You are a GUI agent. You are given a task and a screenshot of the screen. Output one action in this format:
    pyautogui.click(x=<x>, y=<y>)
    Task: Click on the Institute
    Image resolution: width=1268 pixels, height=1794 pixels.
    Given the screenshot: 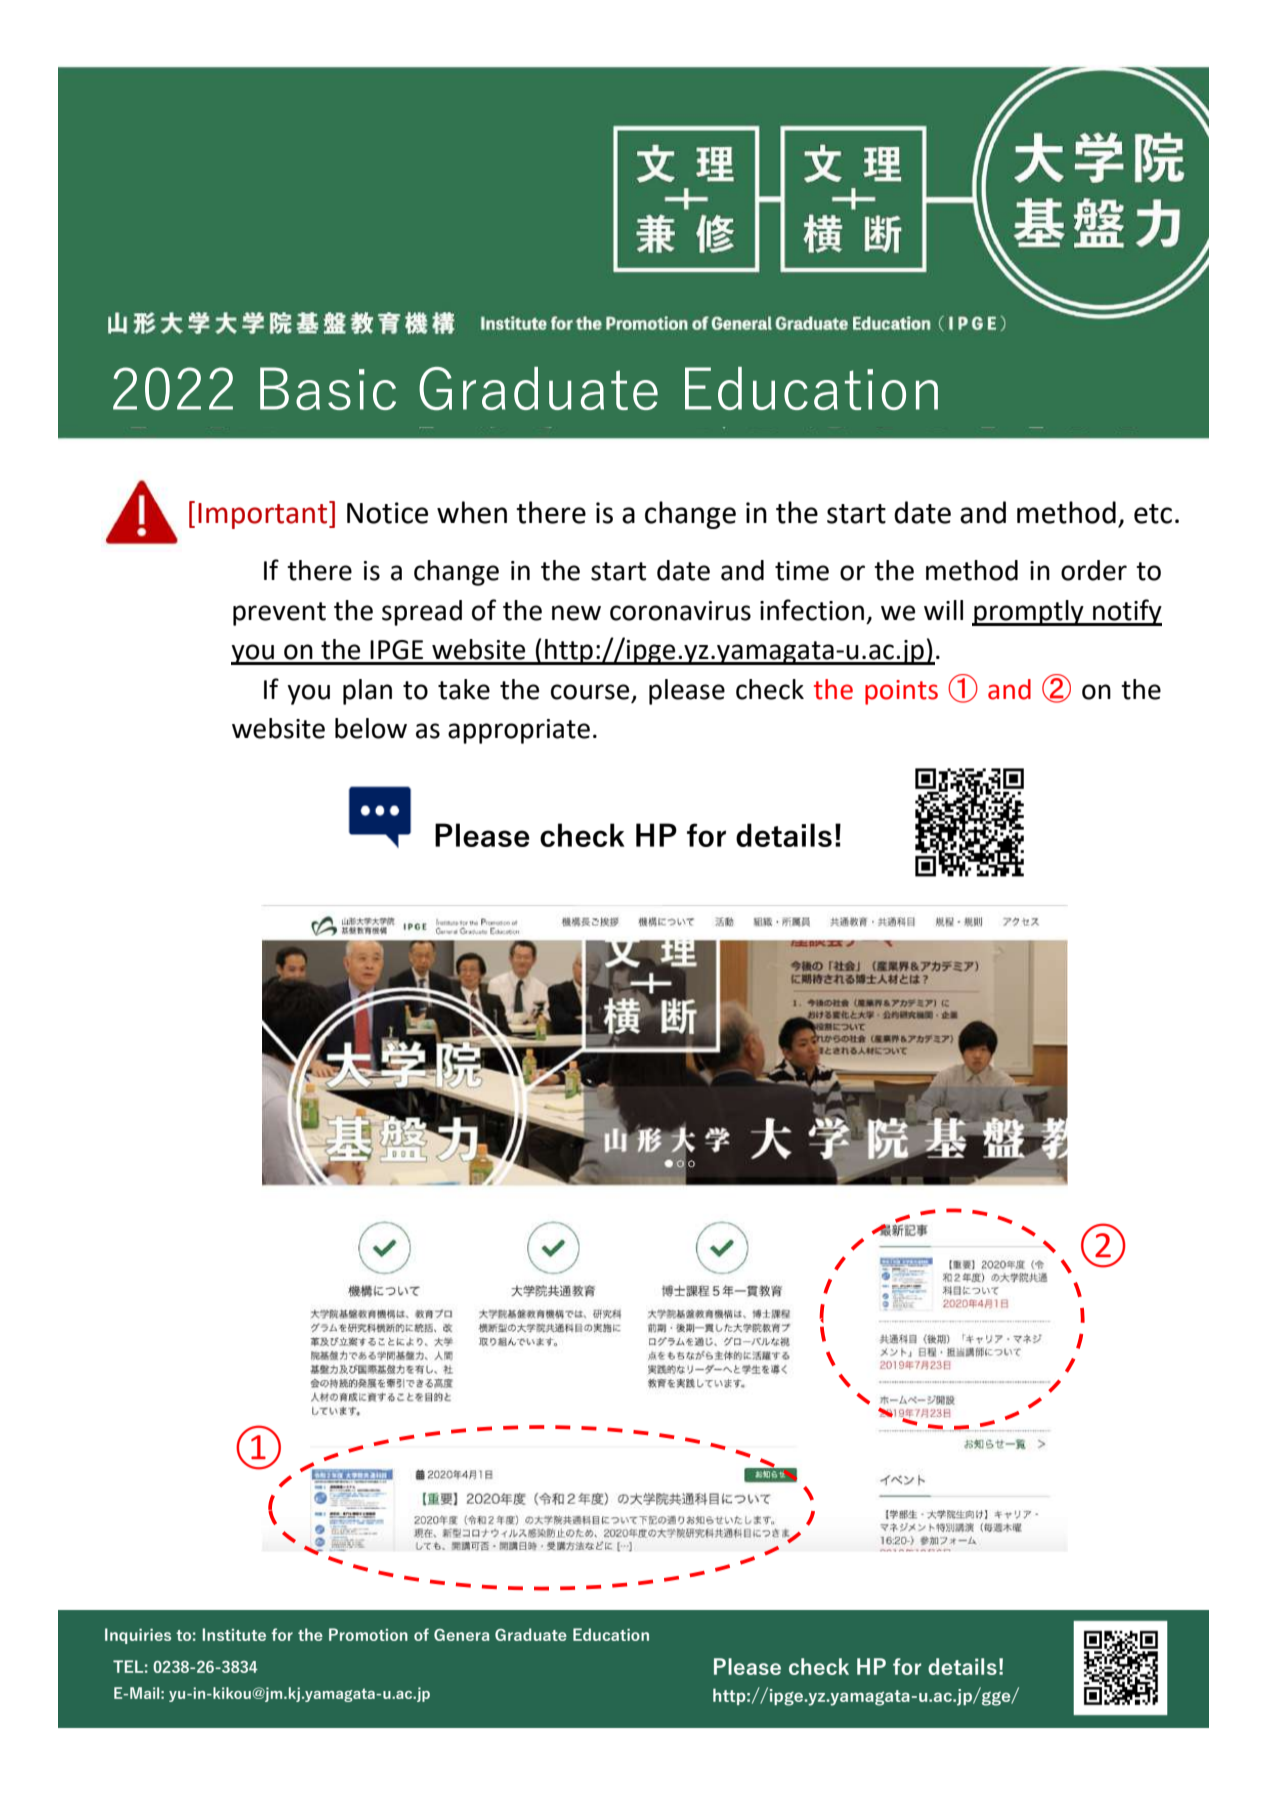 What is the action you would take?
    pyautogui.click(x=234, y=1634)
